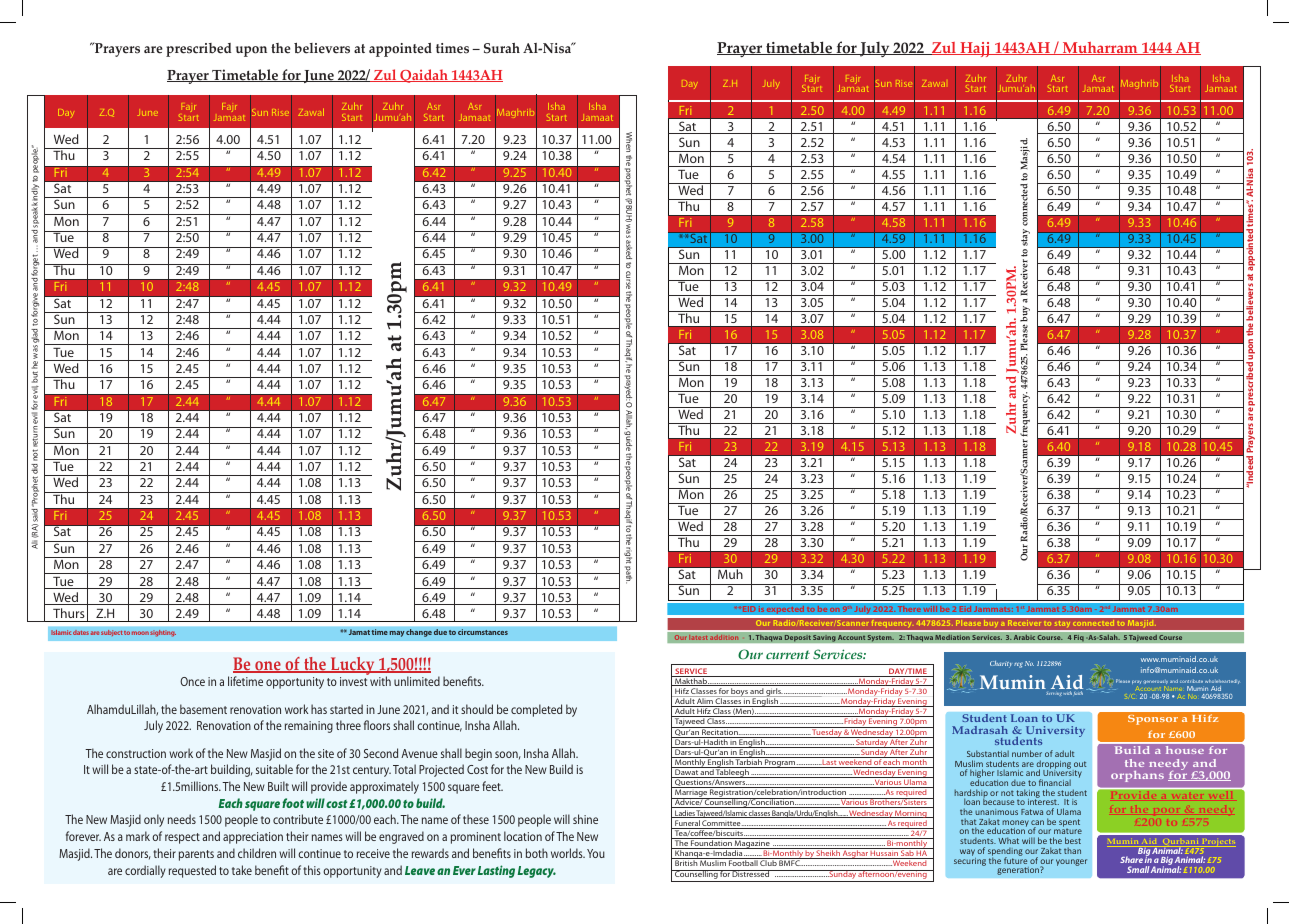 The image size is (1289, 924). Describe the element at coordinates (502, 48) in the page. I see `Surah` at that location.
